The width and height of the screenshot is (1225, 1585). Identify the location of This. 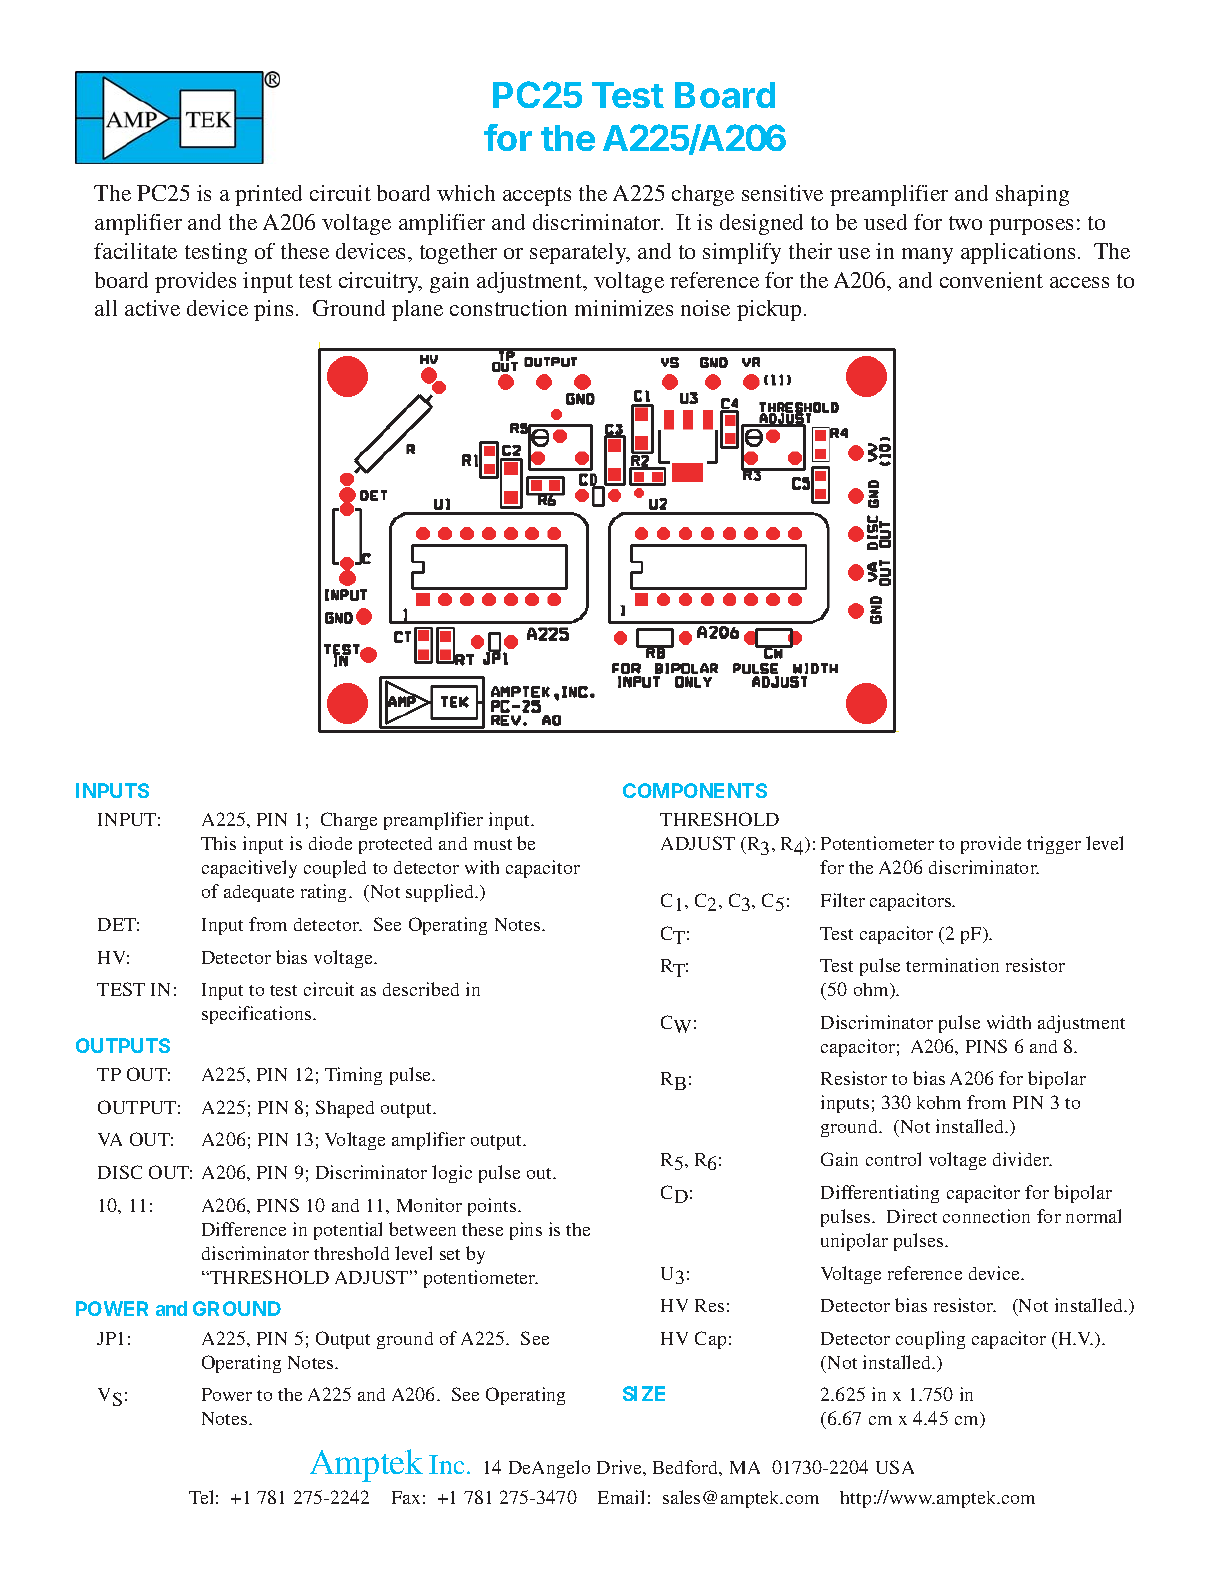
(218, 843).
